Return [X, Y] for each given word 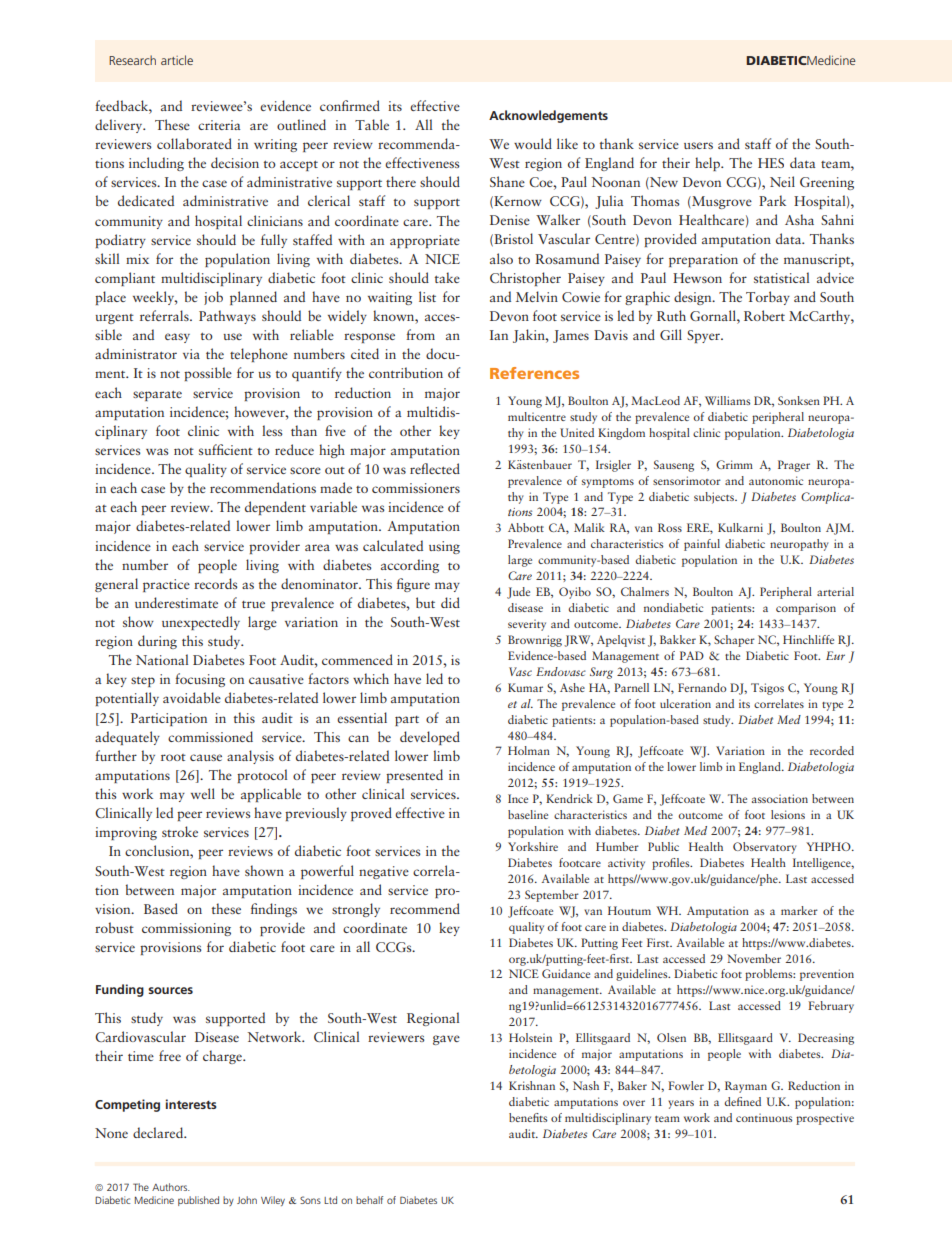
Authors [171, 1187]
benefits [528, 1117]
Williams [727, 400]
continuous [764, 1118]
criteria [219, 125]
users [698, 145]
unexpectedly [201, 623]
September [552, 896]
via [191, 354]
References [534, 373]
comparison [806, 609]
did [450, 602]
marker [799, 910]
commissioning [186, 929]
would [533, 143]
